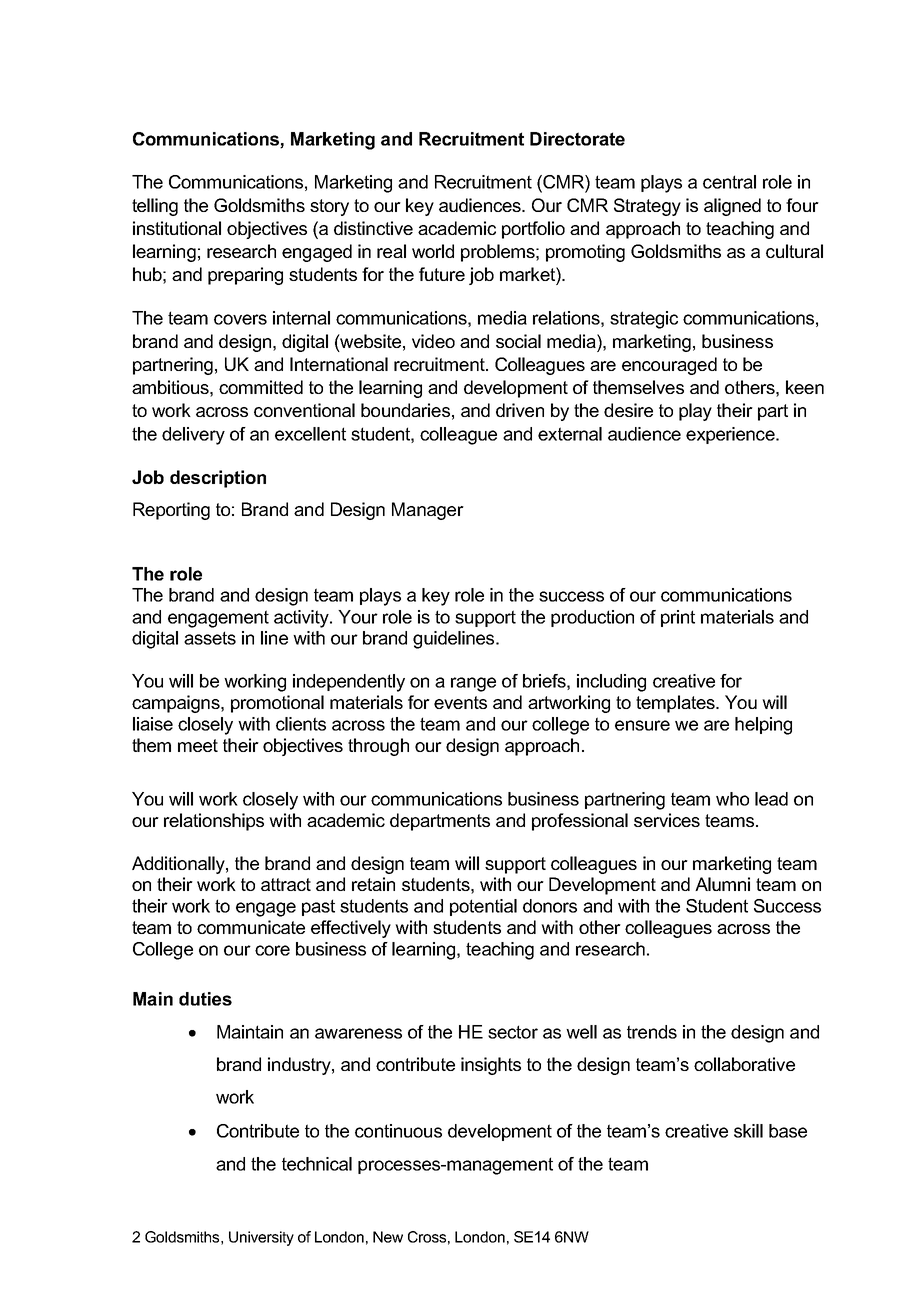 The image size is (924, 1308). I want to click on skill, so click(748, 1131).
